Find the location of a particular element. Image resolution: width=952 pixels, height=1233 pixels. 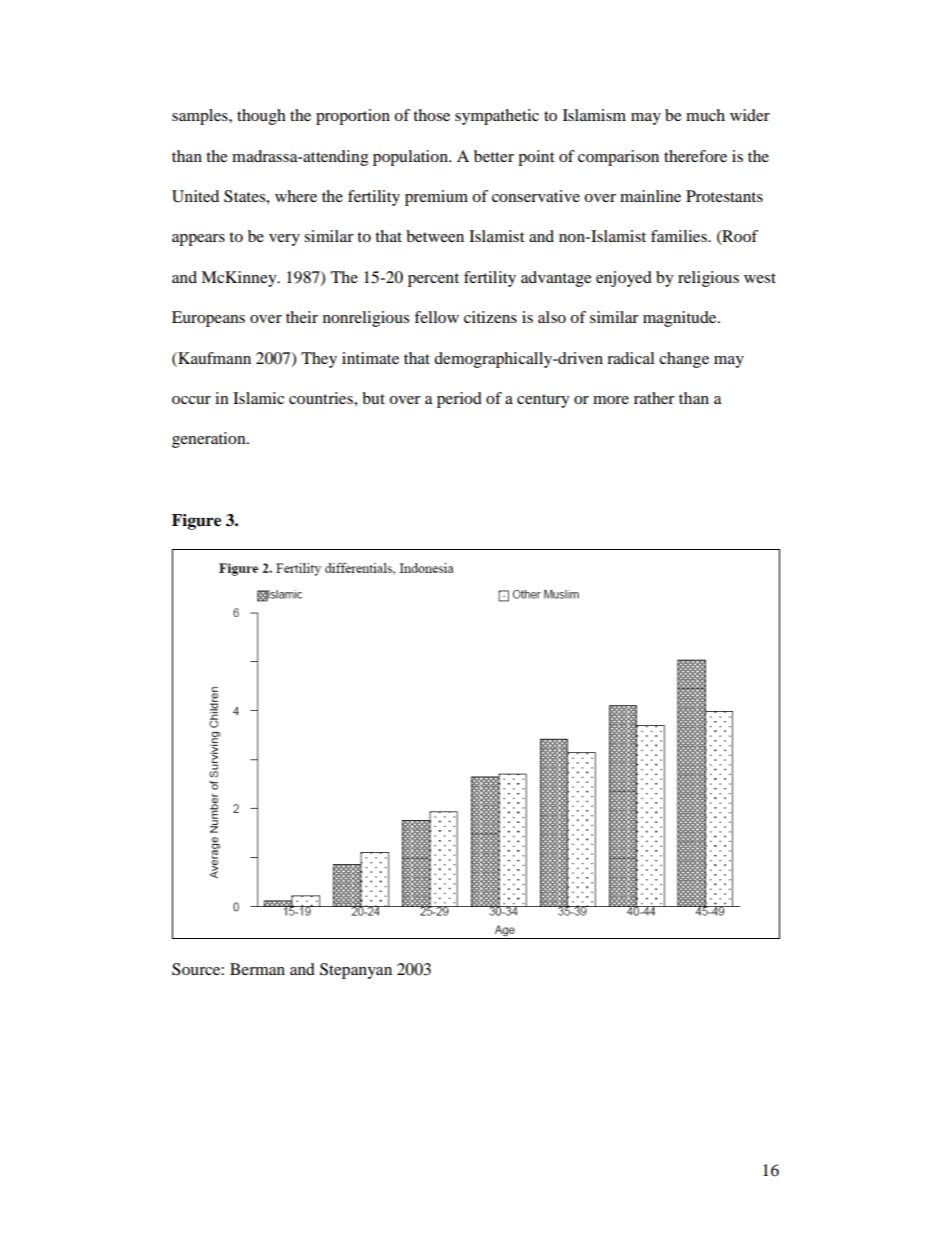

better is located at coordinates (494, 156).
